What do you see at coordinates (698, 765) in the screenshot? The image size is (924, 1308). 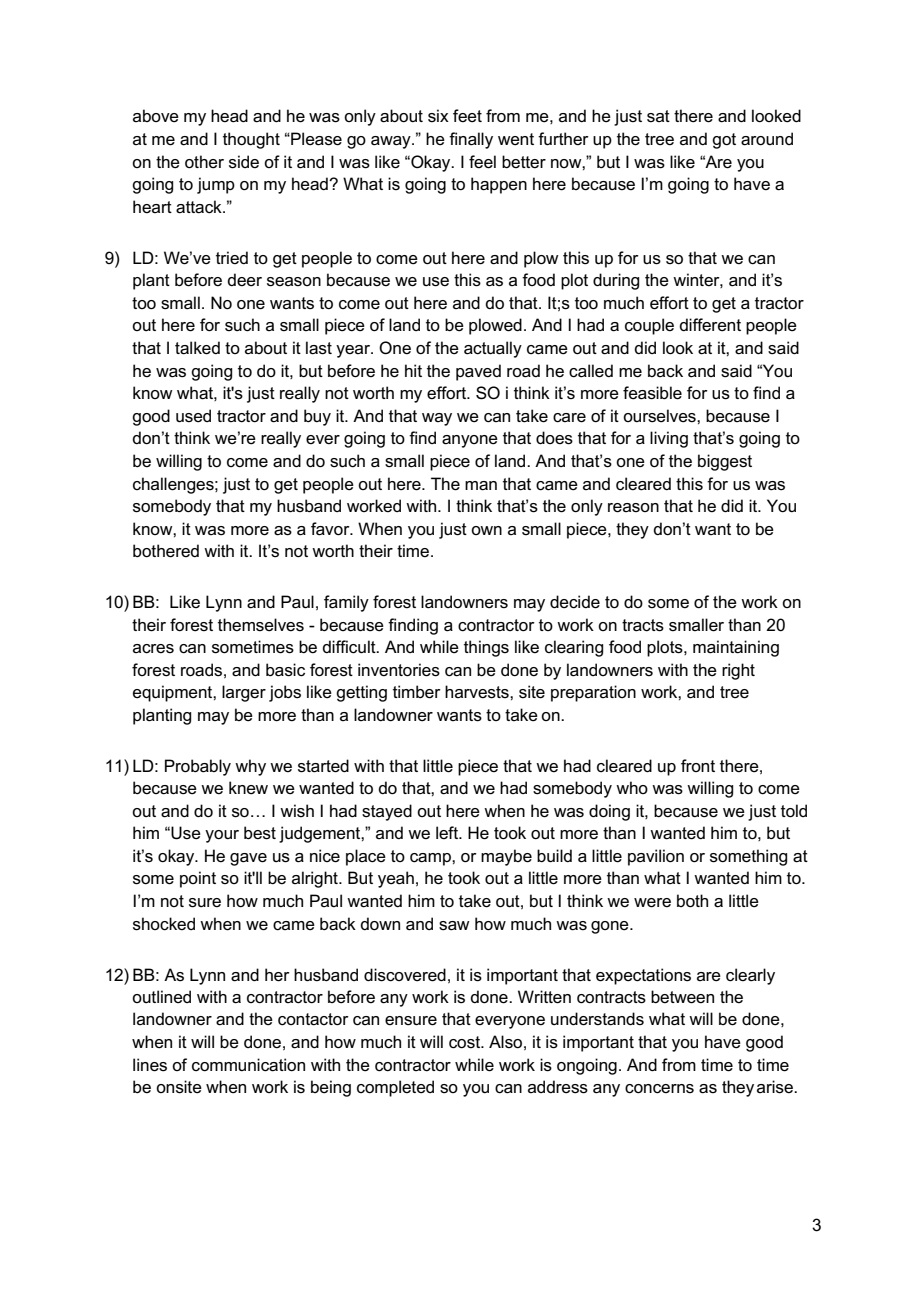 I see `front` at bounding box center [698, 765].
